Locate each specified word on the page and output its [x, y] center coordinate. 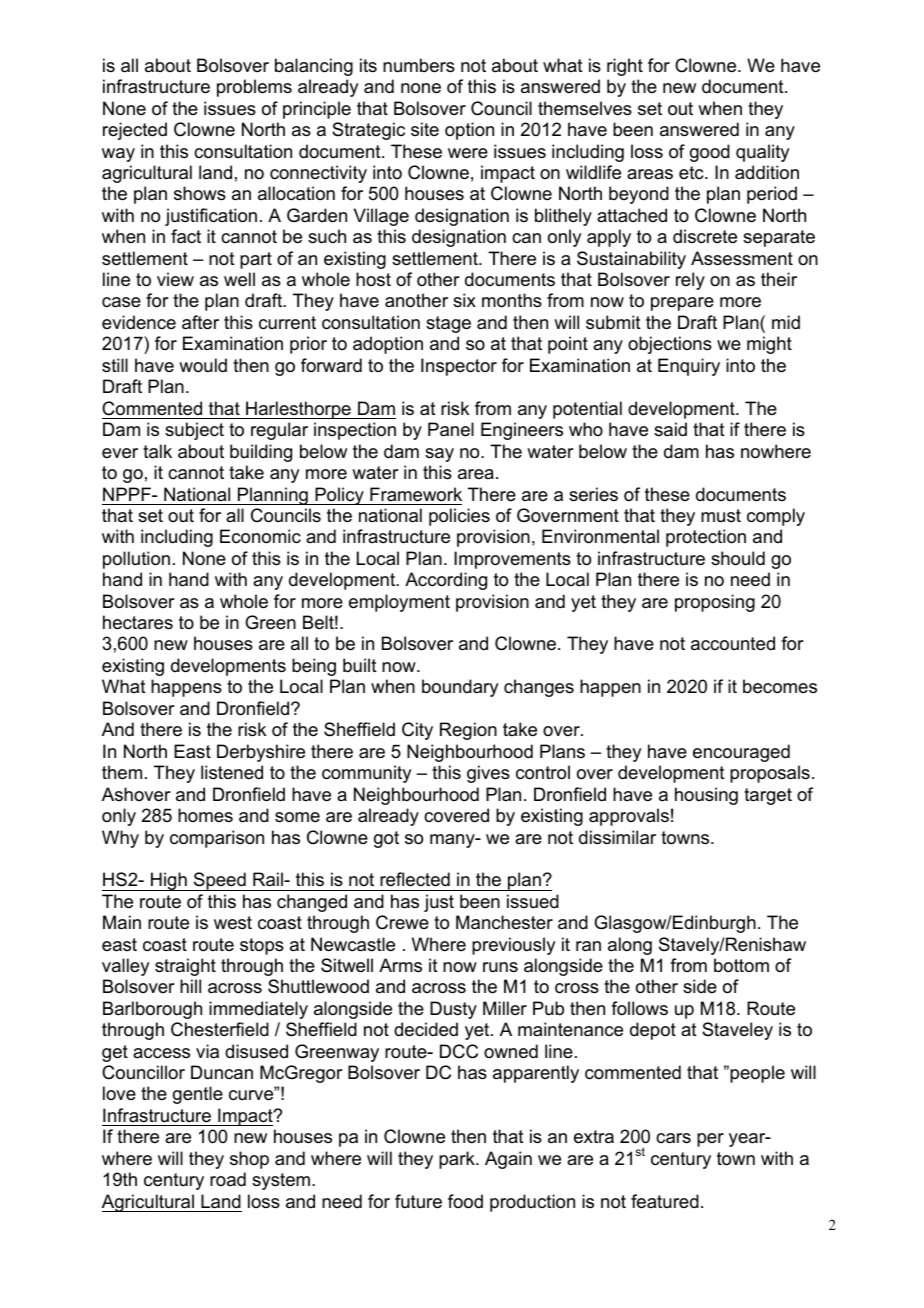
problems [254, 88]
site [425, 129]
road [228, 1179]
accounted [733, 643]
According [446, 581]
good [710, 153]
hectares [138, 622]
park [458, 1160]
